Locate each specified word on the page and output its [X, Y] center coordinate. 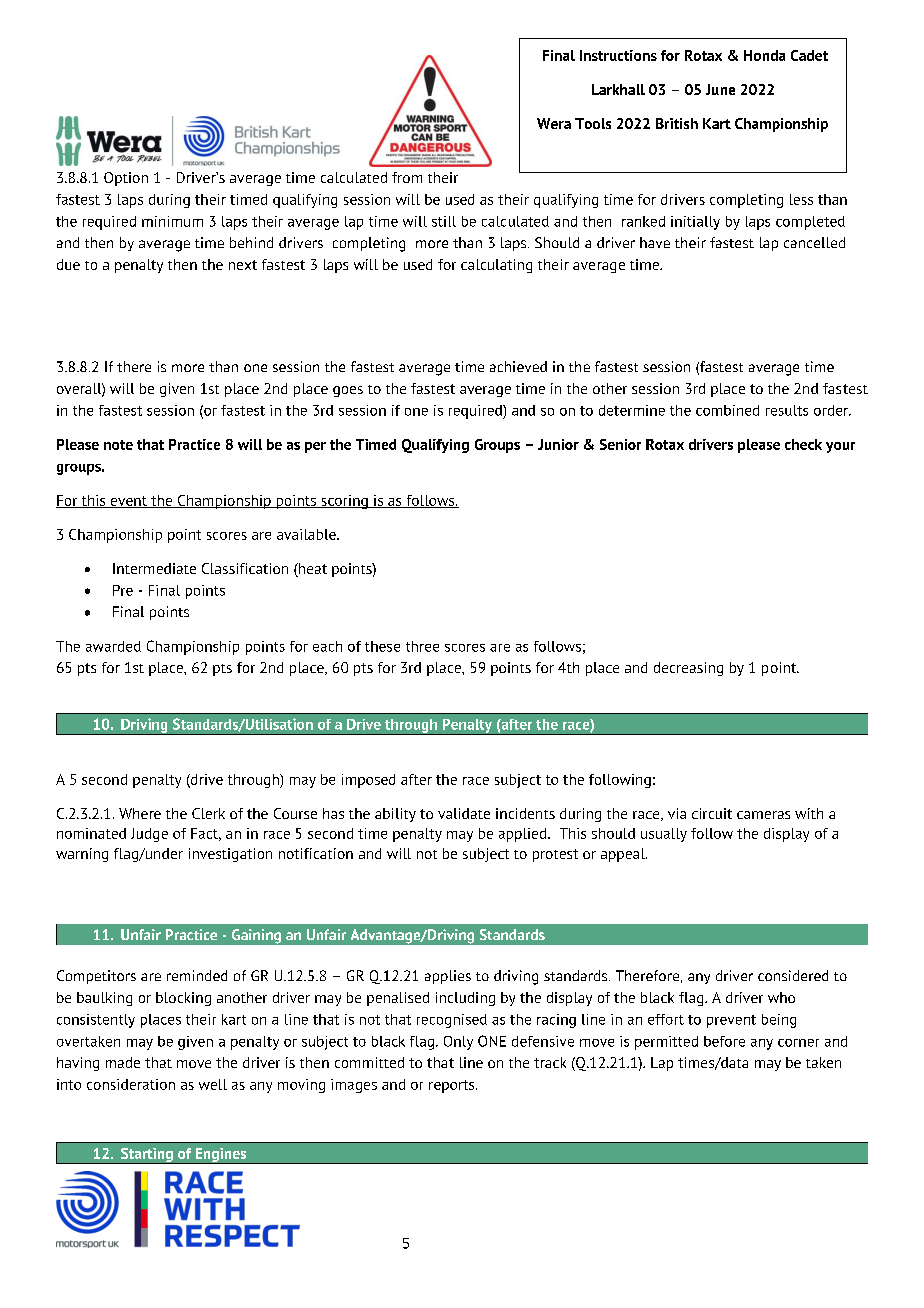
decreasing [688, 669]
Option [126, 179]
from [407, 177]
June [720, 89]
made [123, 1062]
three [422, 646]
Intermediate [154, 568]
